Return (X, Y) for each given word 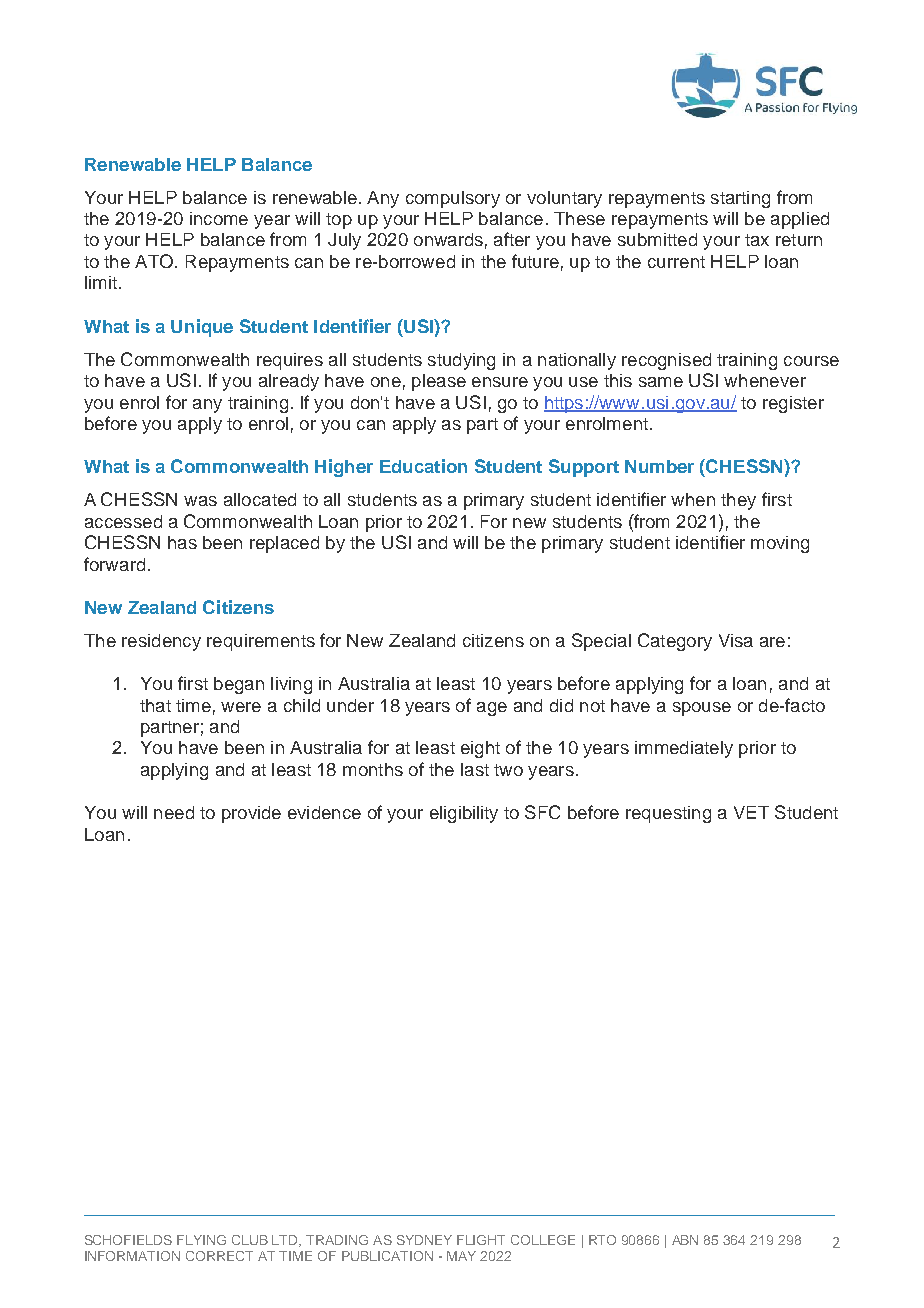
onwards (448, 239)
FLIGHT (481, 1240)
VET (751, 812)
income (219, 218)
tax (757, 240)
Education (423, 466)
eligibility (464, 814)
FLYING (201, 1240)
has (182, 542)
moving (780, 544)
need (174, 812)
